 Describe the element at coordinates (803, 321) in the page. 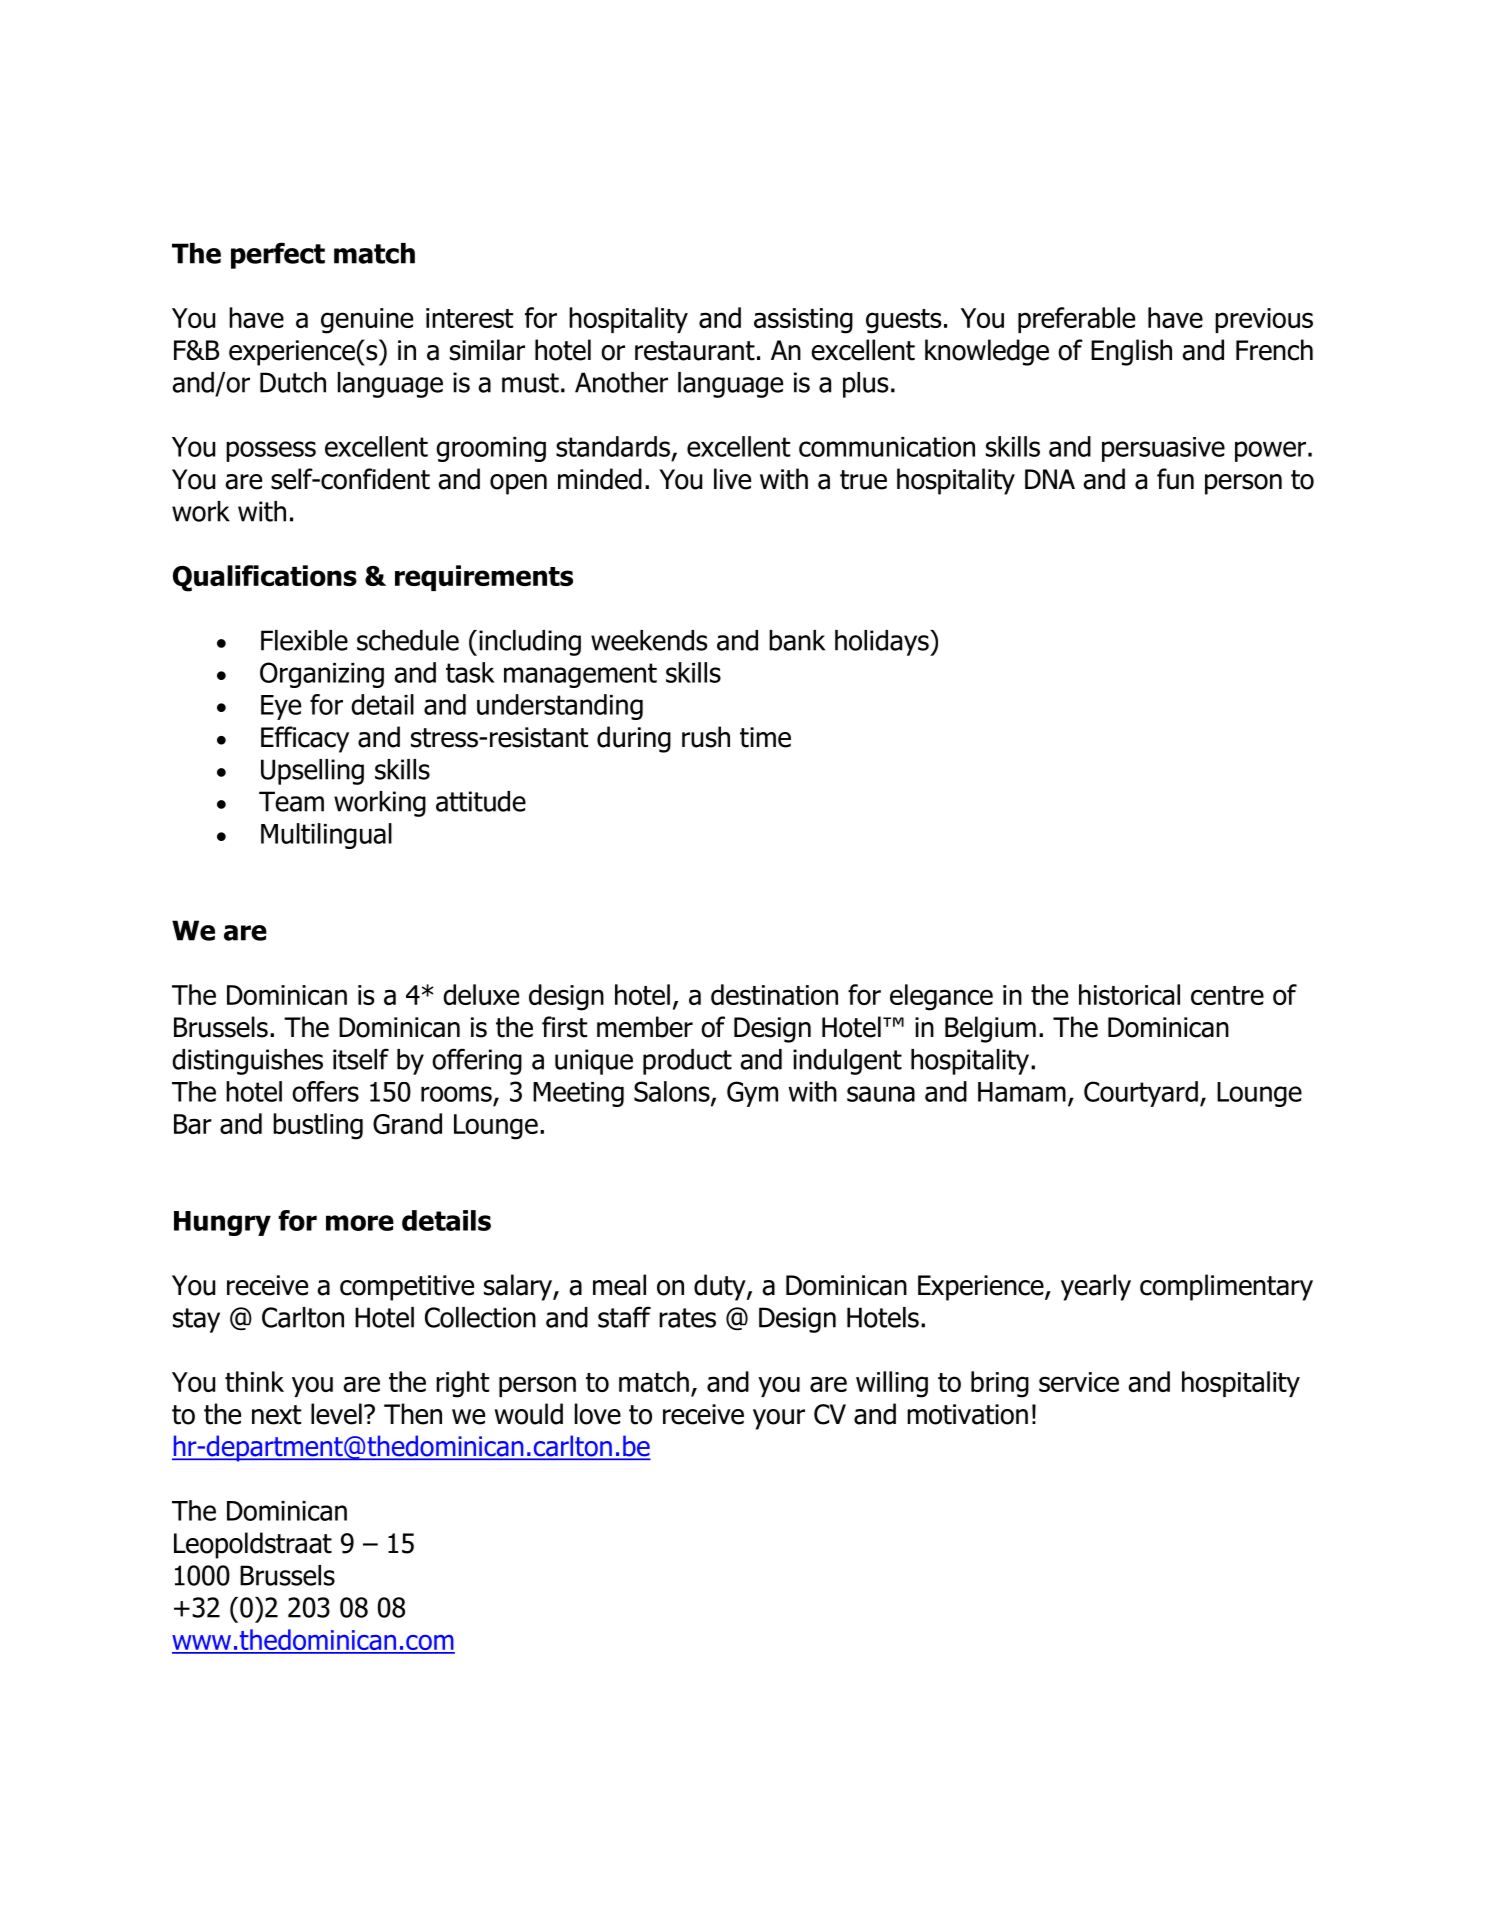

I see `assisting` at that location.
